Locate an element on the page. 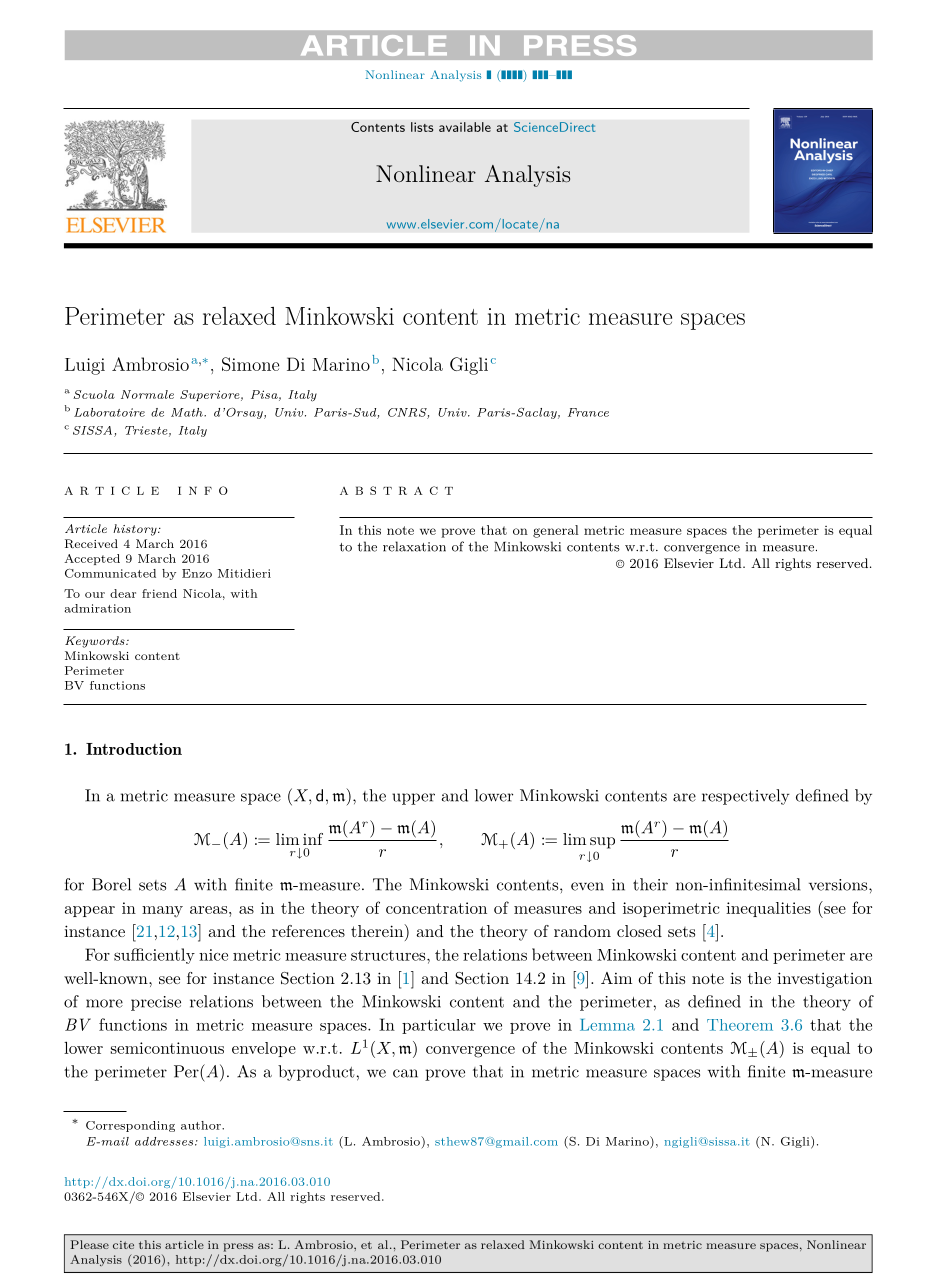  upper is located at coordinates (413, 799).
